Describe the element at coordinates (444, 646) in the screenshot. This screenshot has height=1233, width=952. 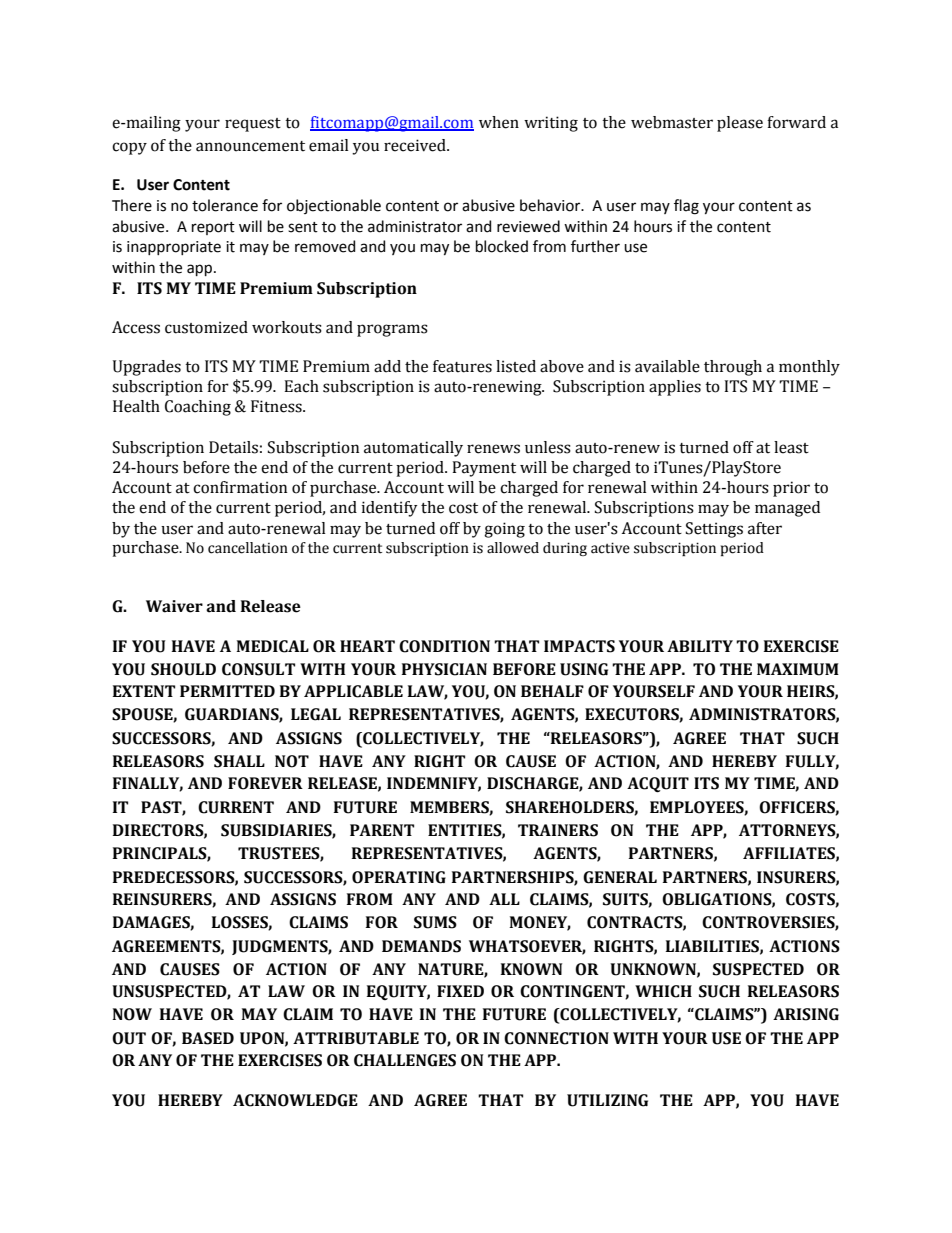
I see `CONDITION` at that location.
